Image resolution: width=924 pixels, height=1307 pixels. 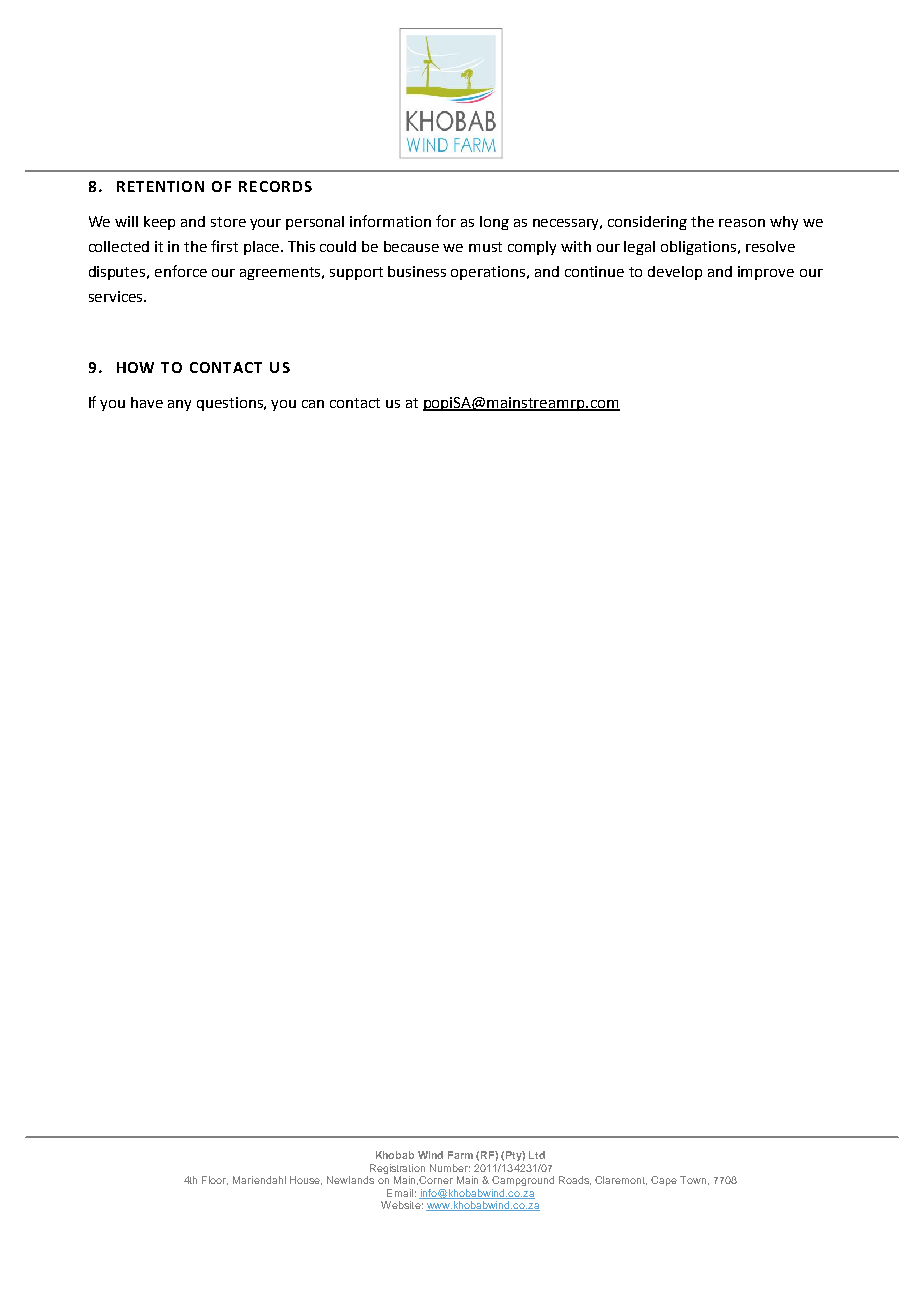 What do you see at coordinates (460, 1155) in the page?
I see `Farm` at bounding box center [460, 1155].
